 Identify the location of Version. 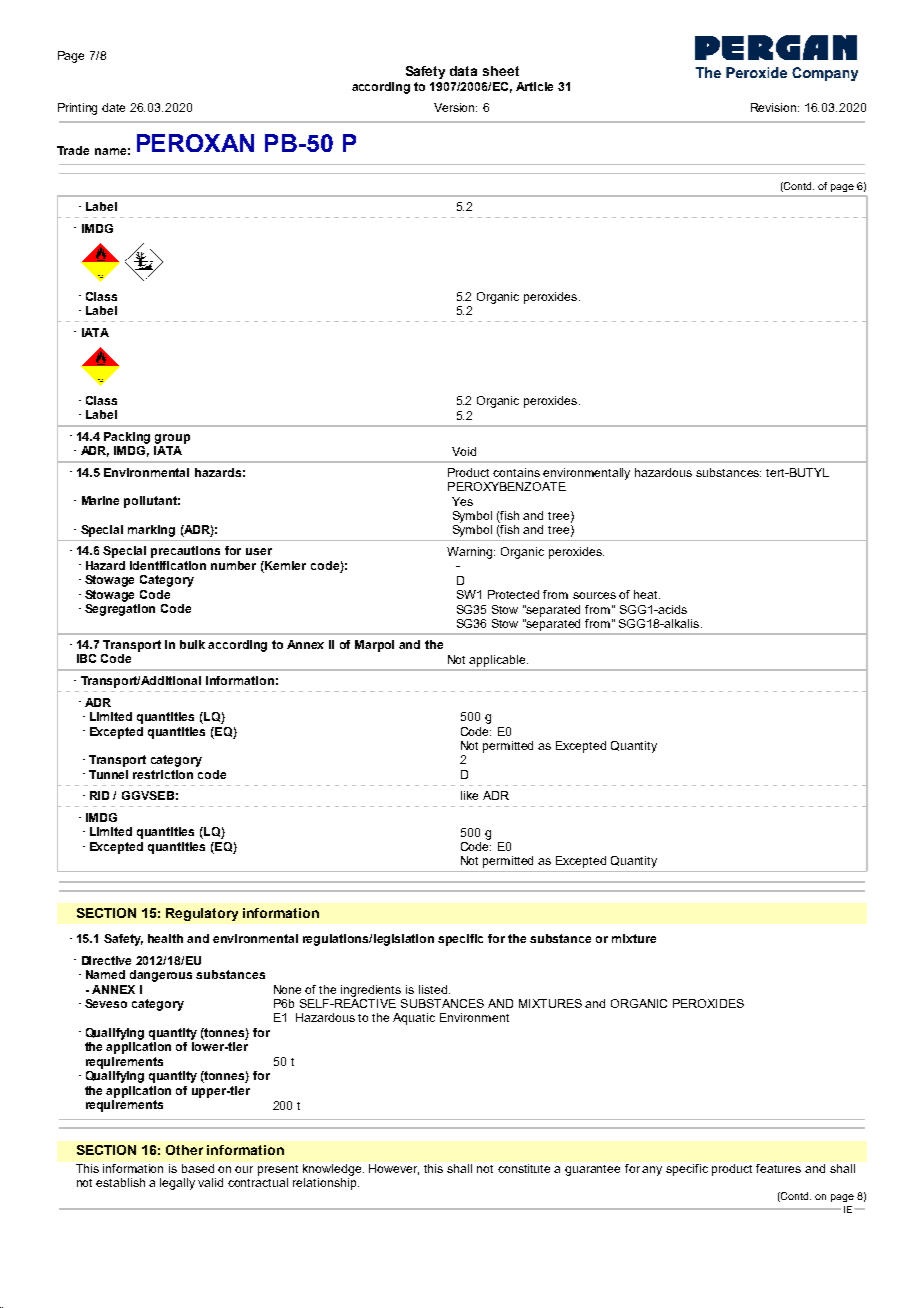
(455, 107).
